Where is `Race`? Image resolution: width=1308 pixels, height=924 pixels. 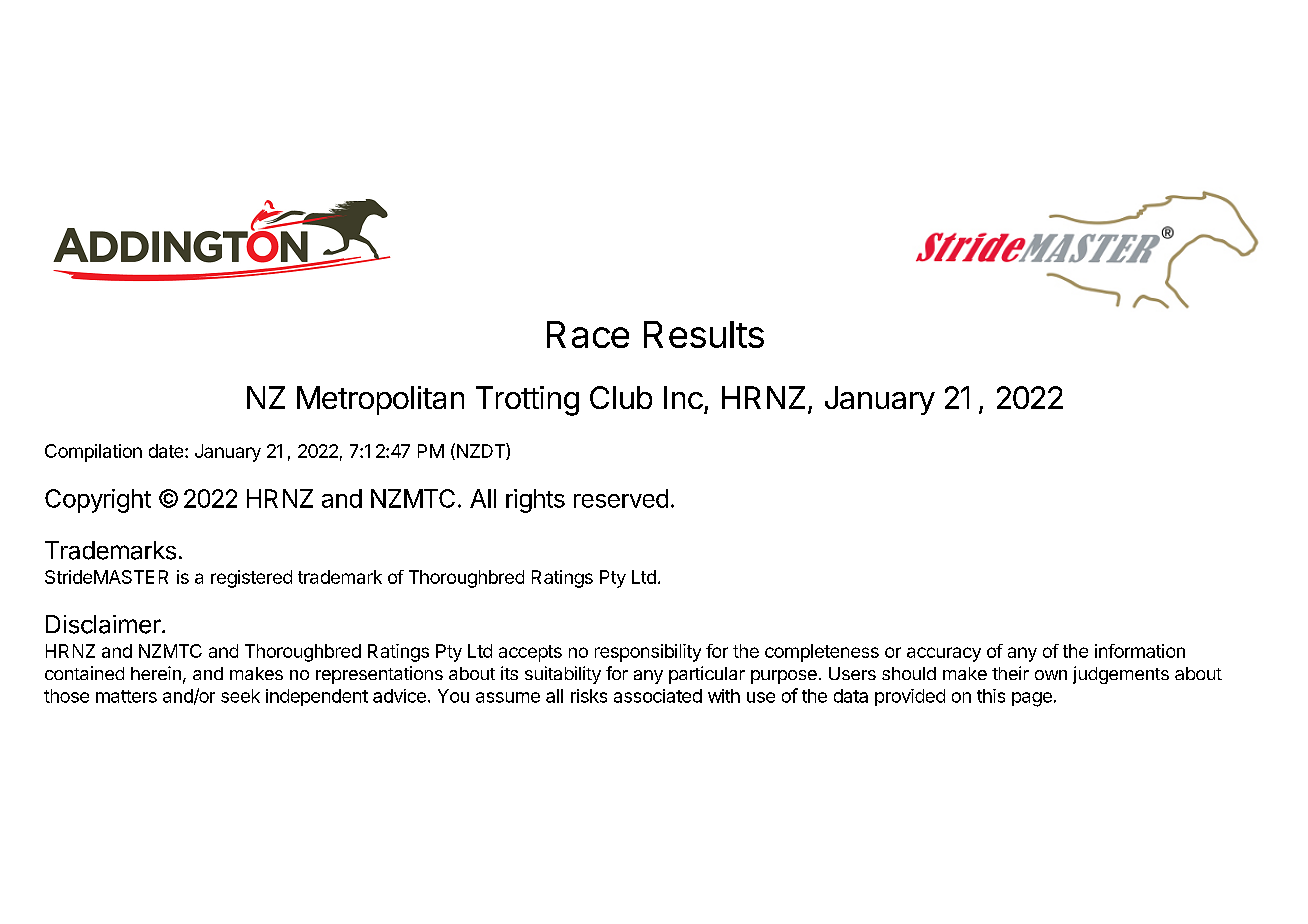
Race is located at coordinates (588, 334).
